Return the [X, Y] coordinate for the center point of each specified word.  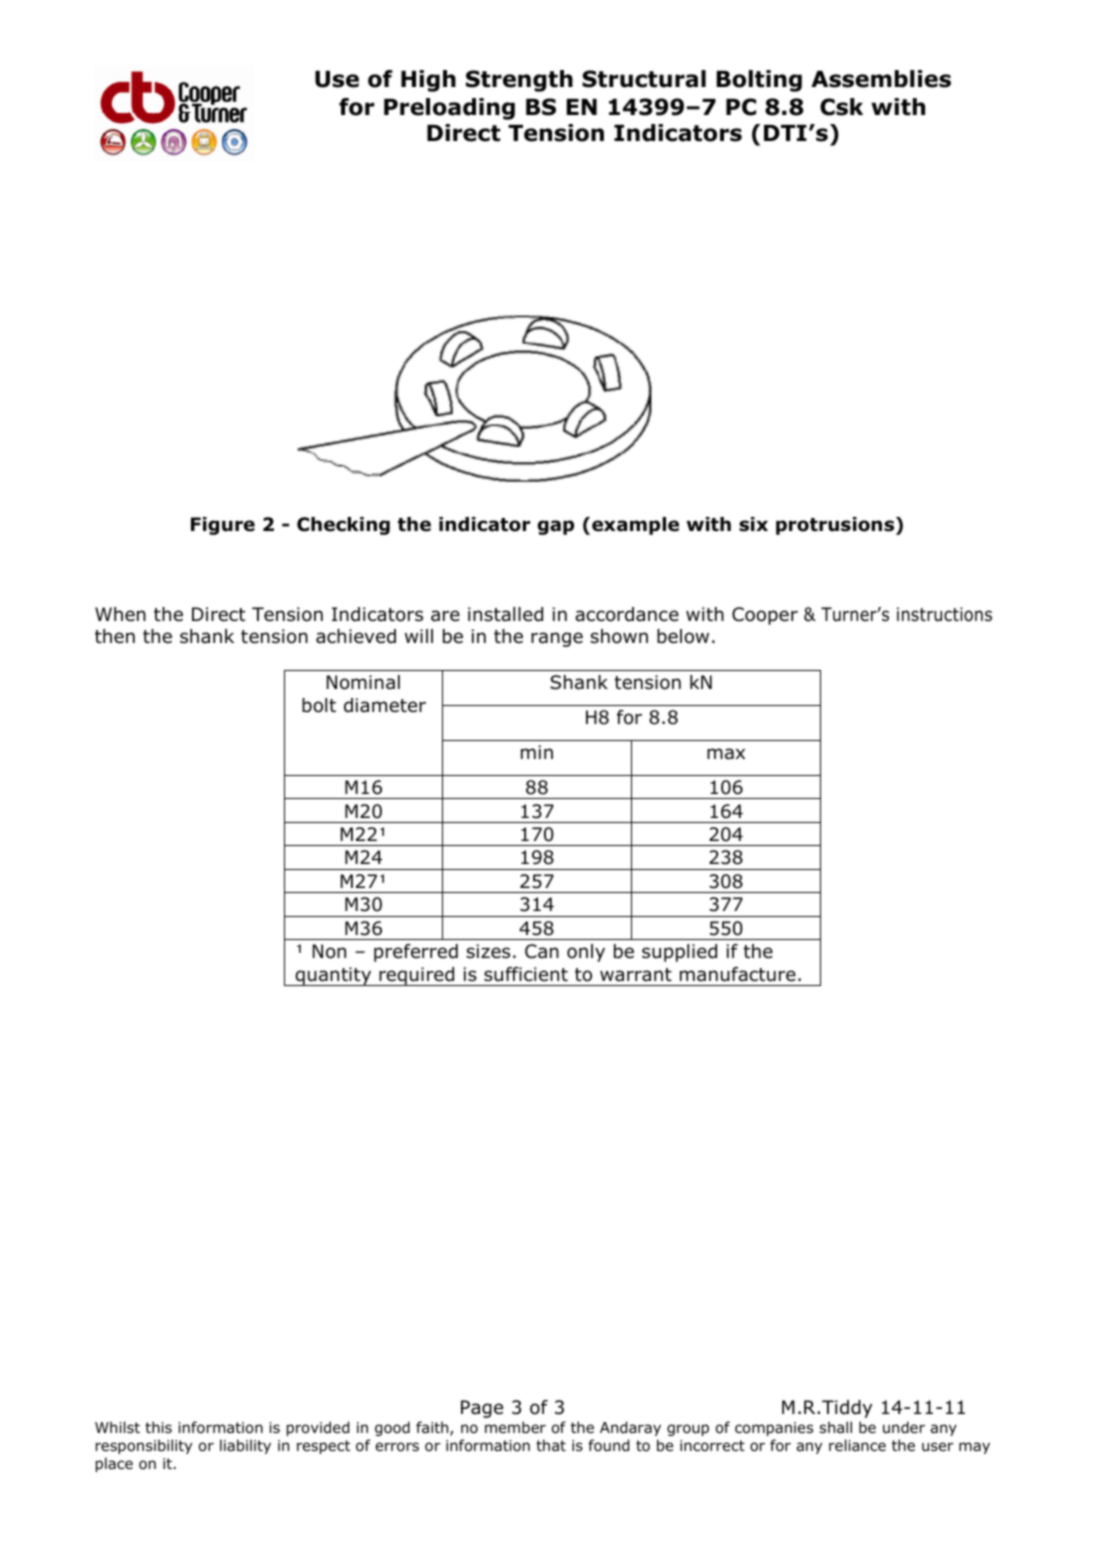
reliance [857, 1445]
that [551, 1445]
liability [245, 1446]
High [428, 81]
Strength [519, 81]
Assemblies [881, 79]
